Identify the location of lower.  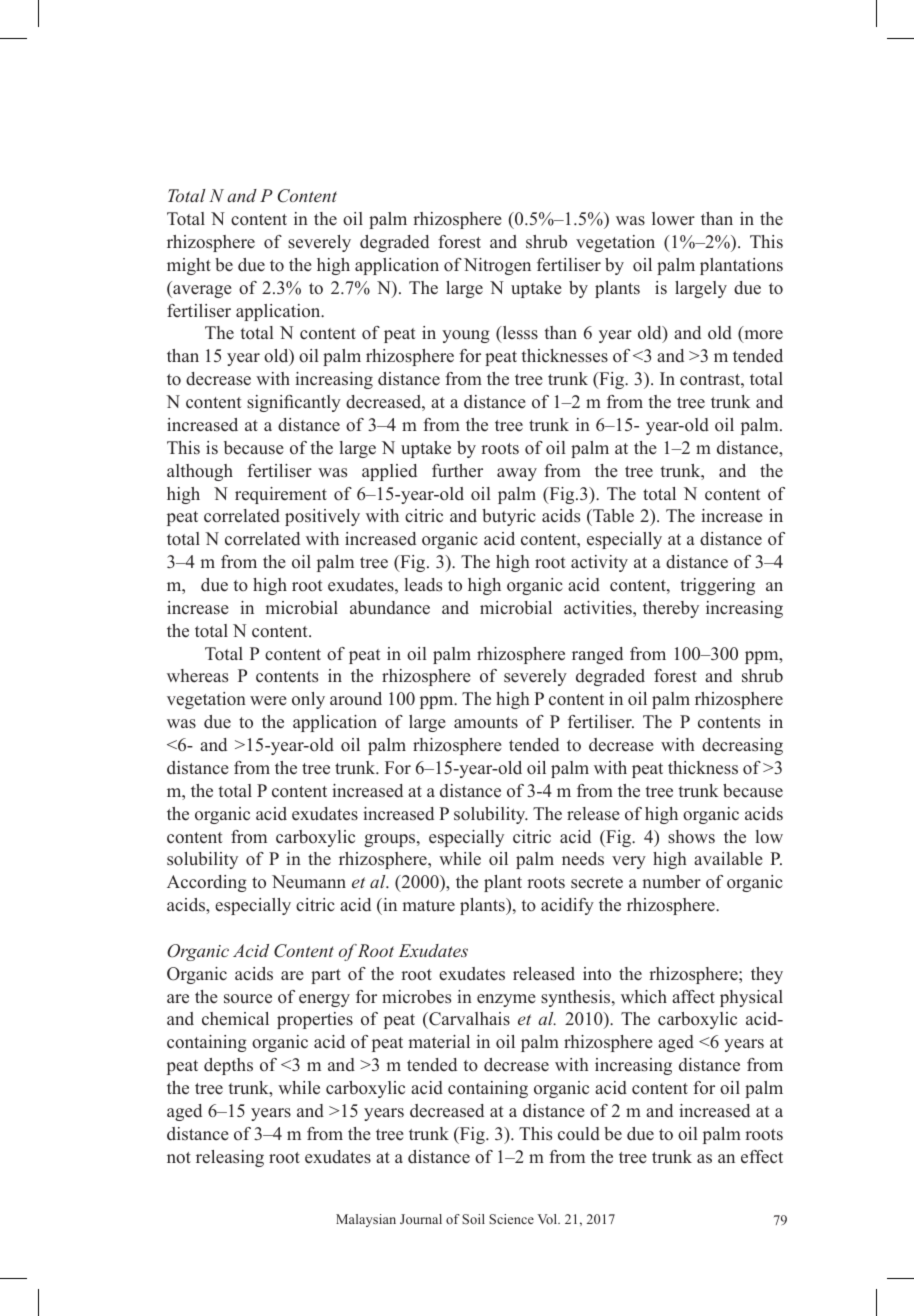
(673, 219).
